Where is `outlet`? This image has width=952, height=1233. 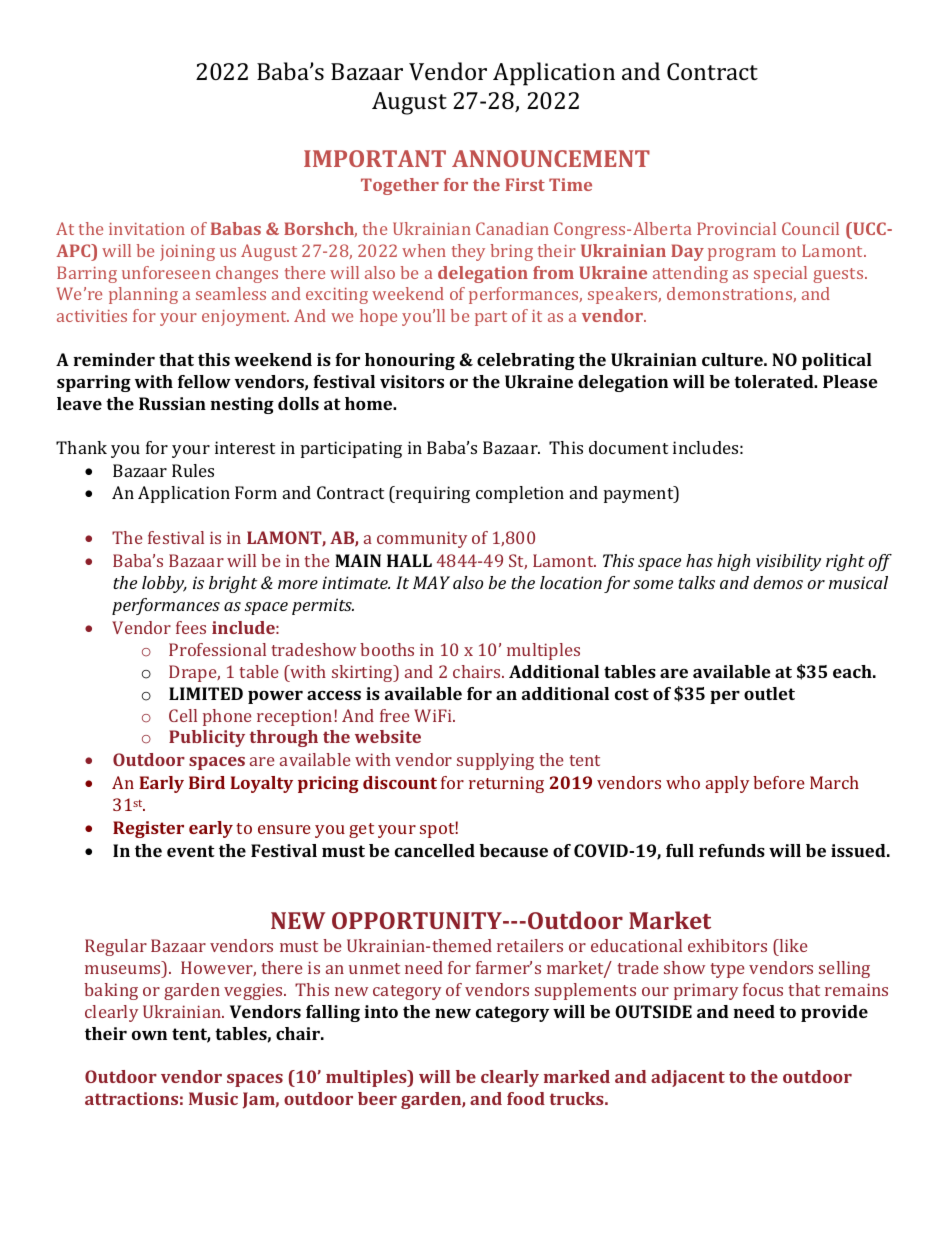
outlet is located at coordinates (769, 693).
